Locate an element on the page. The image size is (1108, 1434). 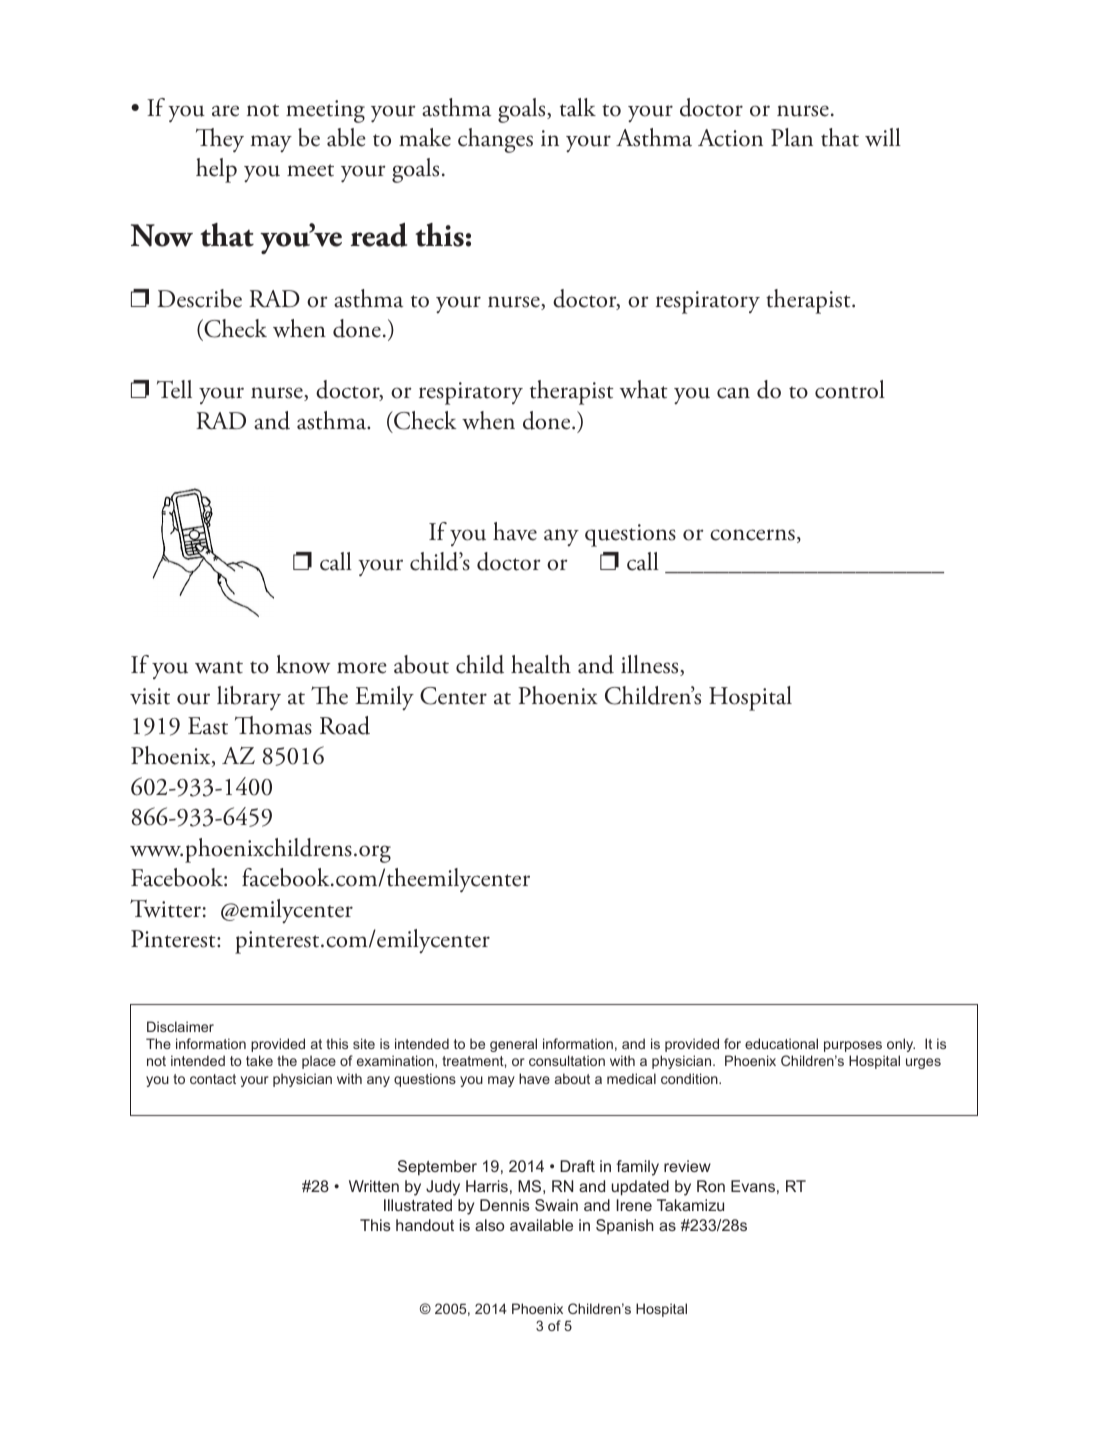
Dennis is located at coordinates (505, 1205).
